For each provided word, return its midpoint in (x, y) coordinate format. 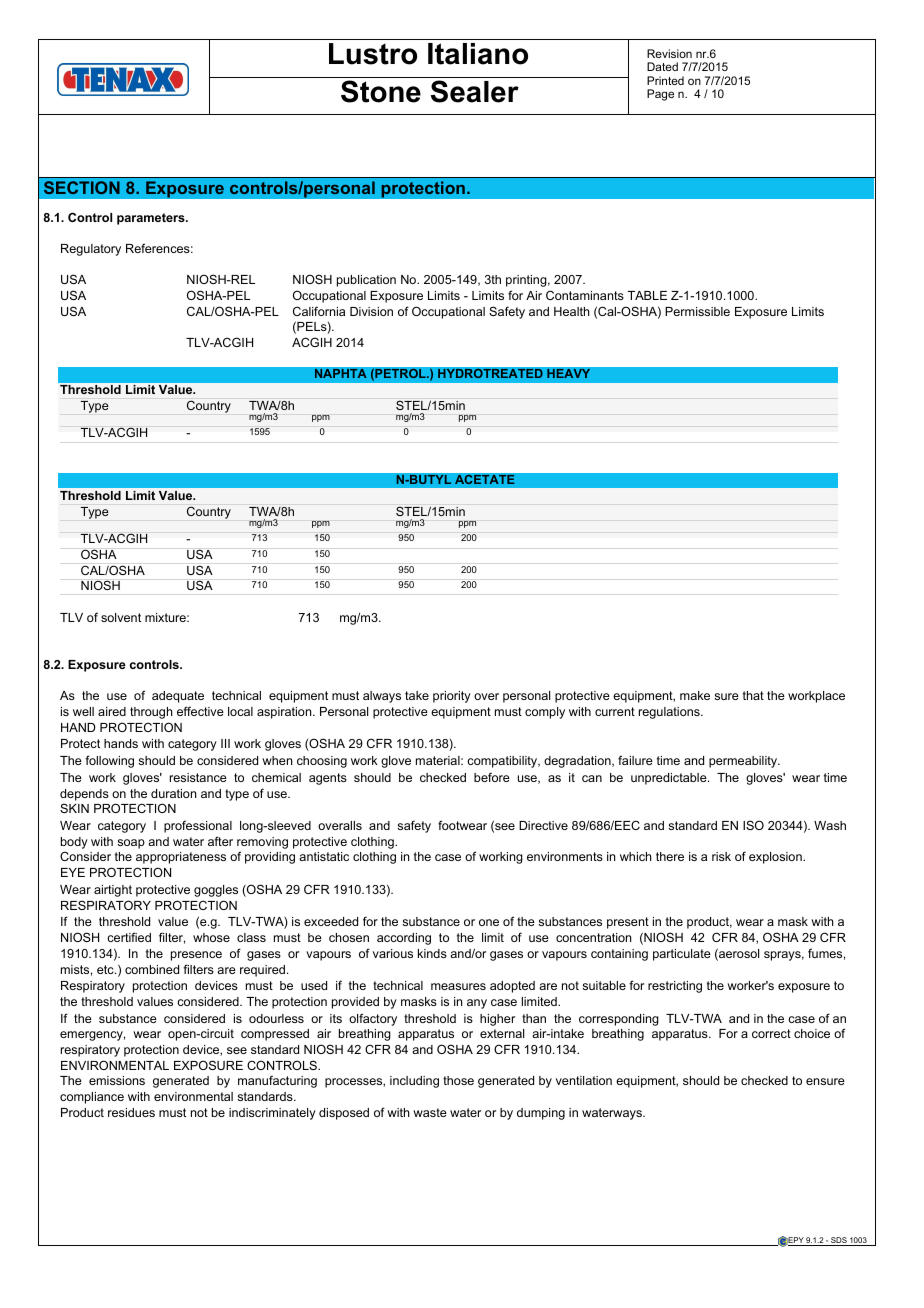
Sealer (475, 91)
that (753, 695)
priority (452, 697)
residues (131, 1112)
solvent (121, 617)
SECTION (82, 187)
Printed (665, 80)
